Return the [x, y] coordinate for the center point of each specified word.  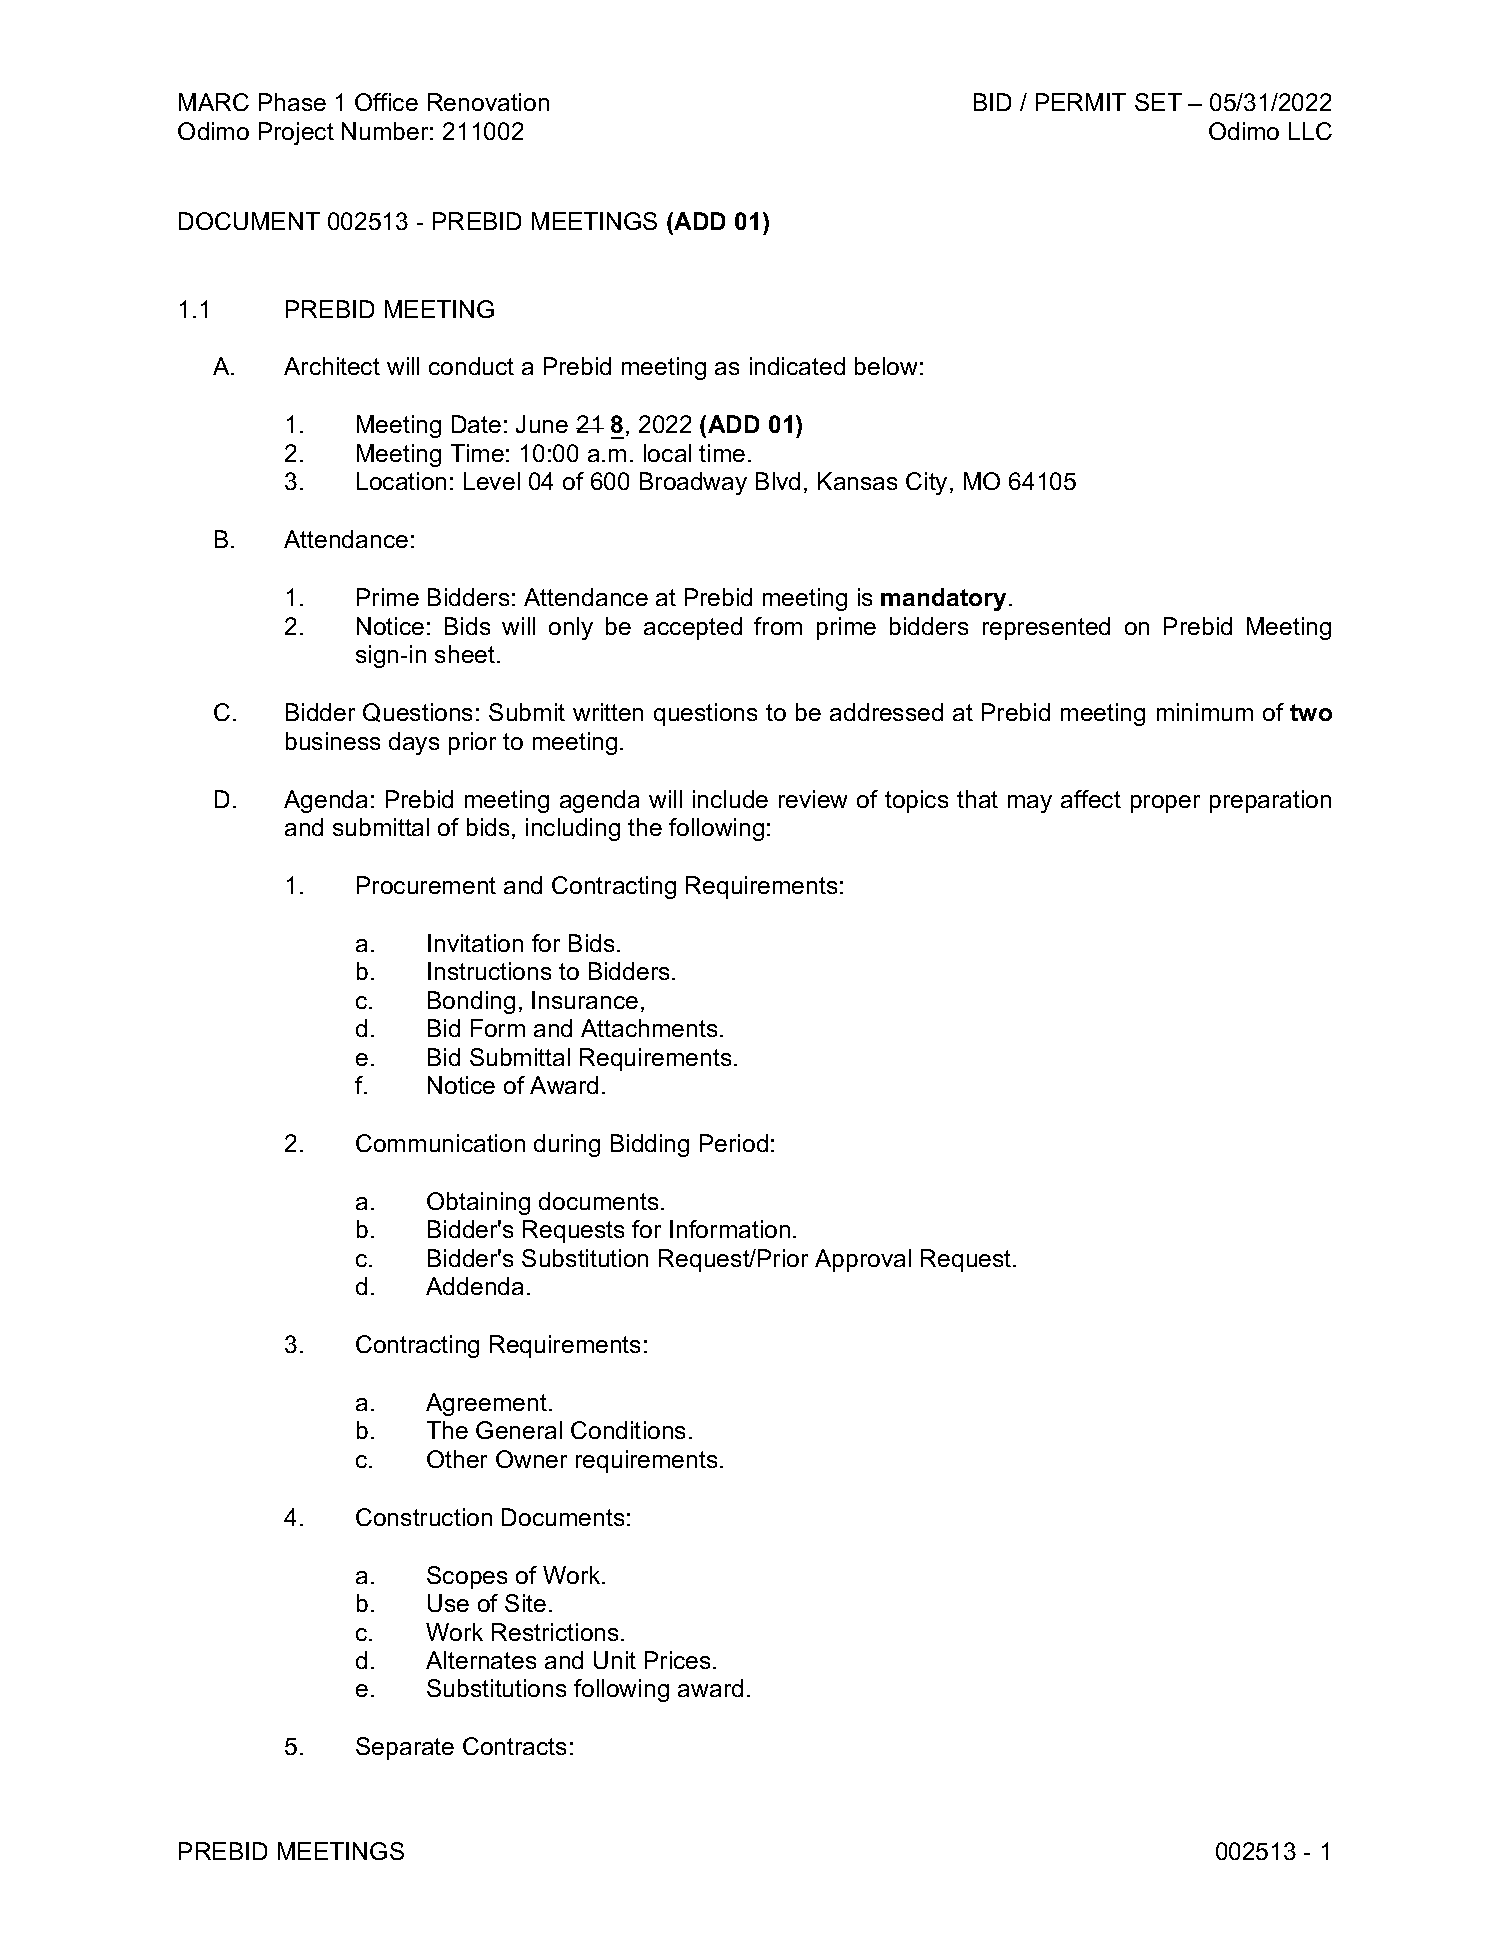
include [730, 799]
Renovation [488, 102]
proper [1165, 804]
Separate [405, 1748]
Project [296, 133]
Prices [677, 1660]
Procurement [426, 885]
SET [1158, 102]
